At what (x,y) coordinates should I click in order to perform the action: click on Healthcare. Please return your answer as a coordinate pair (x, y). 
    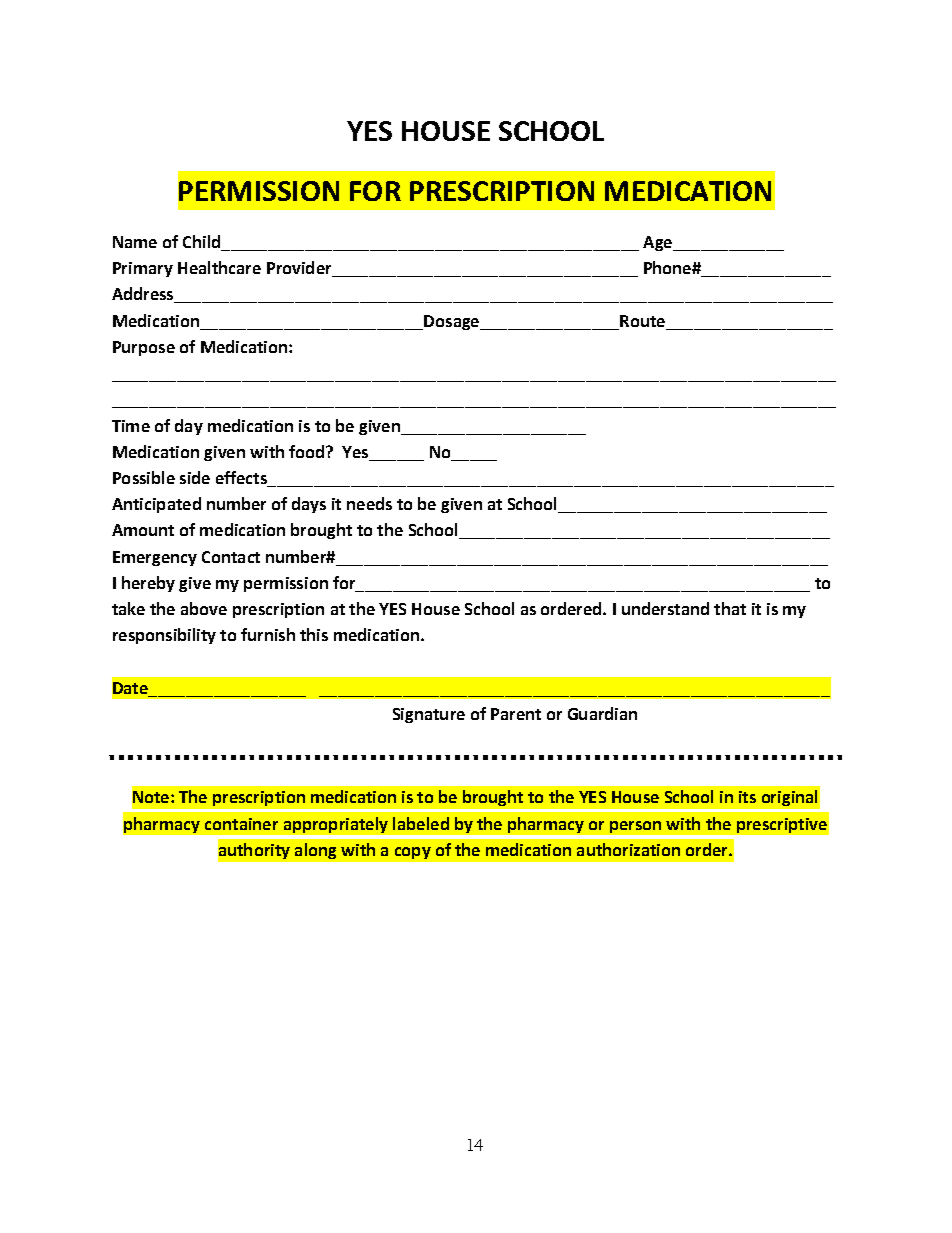
    Looking at the image, I should click on (219, 267).
